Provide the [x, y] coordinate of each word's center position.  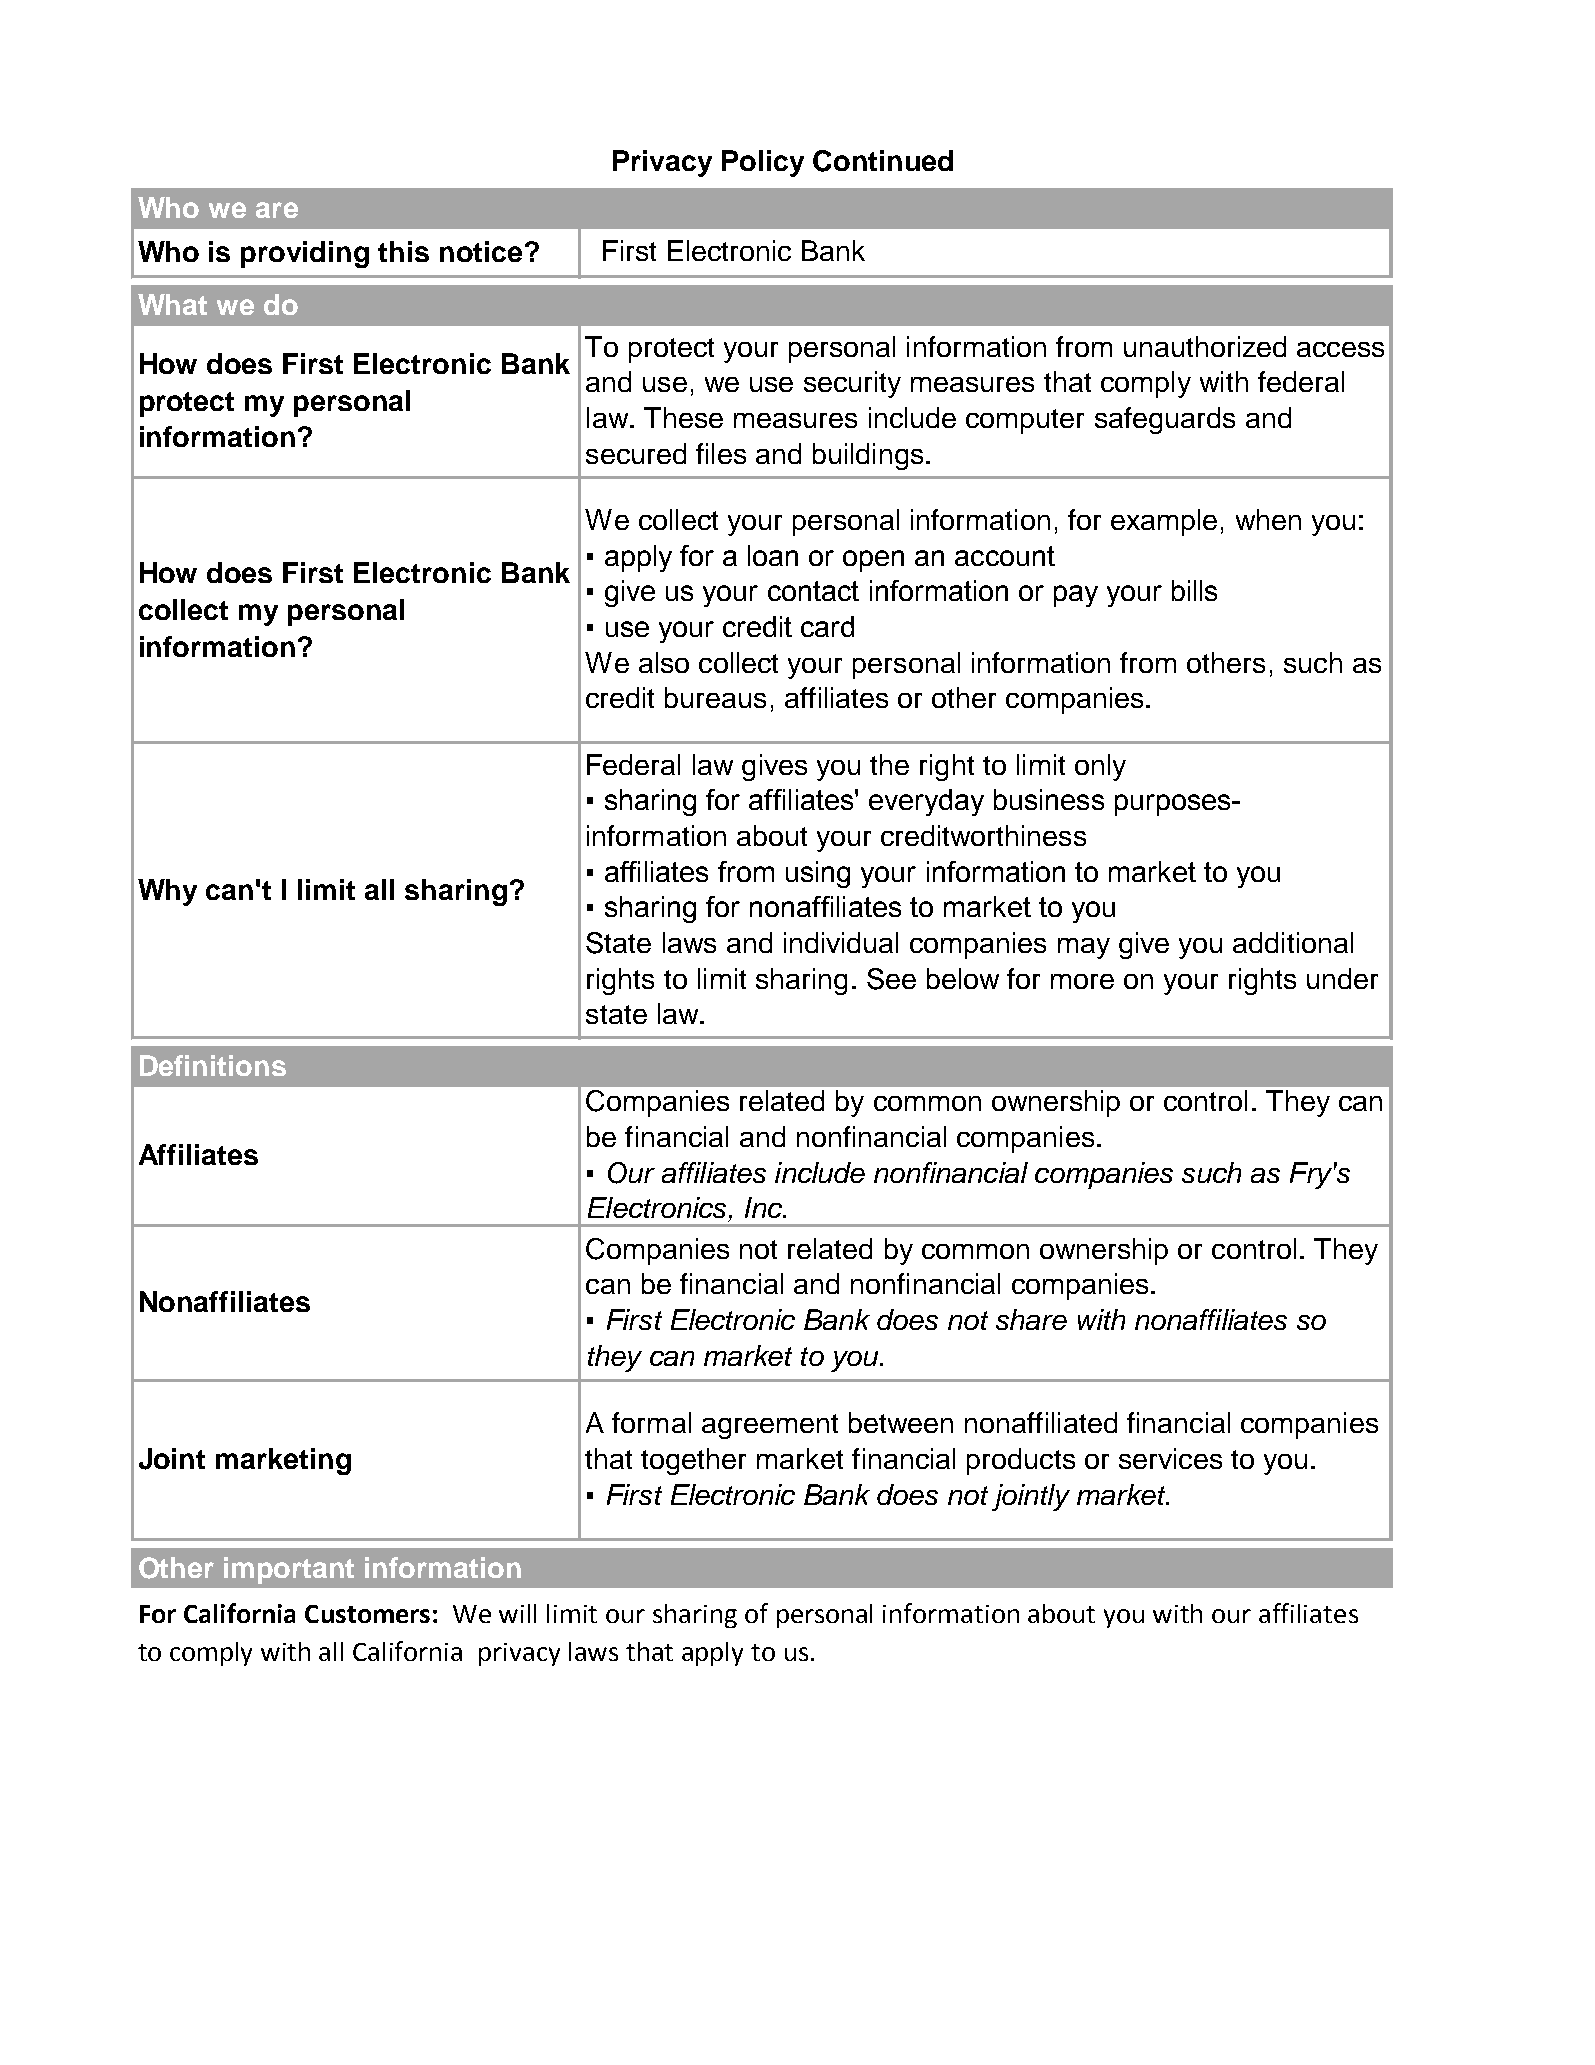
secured [636, 453]
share [1031, 1319]
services [1170, 1458]
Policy [763, 163]
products [1021, 1461]
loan [773, 555]
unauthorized [1205, 346]
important [289, 1570]
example [1164, 522]
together [693, 1461]
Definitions [213, 1065]
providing [305, 254]
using [818, 874]
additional [1293, 942]
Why [167, 892]
